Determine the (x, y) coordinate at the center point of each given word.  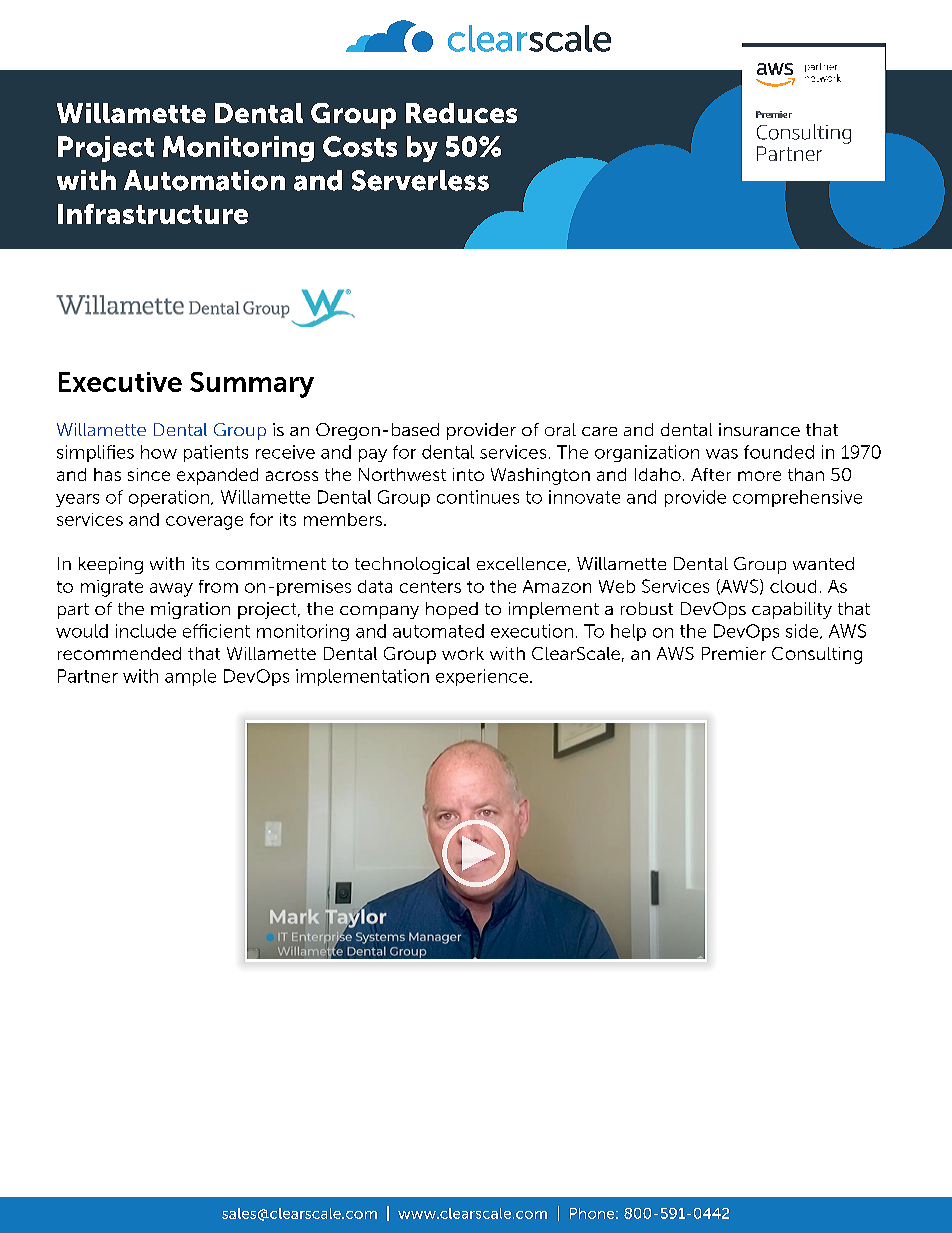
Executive (120, 382)
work (463, 653)
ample (190, 677)
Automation (204, 180)
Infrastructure (153, 214)
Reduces (461, 113)
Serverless (420, 180)
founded (779, 452)
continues (478, 497)
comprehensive (797, 498)
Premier (734, 653)
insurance (759, 429)
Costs (360, 146)
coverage (204, 523)
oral (560, 429)
